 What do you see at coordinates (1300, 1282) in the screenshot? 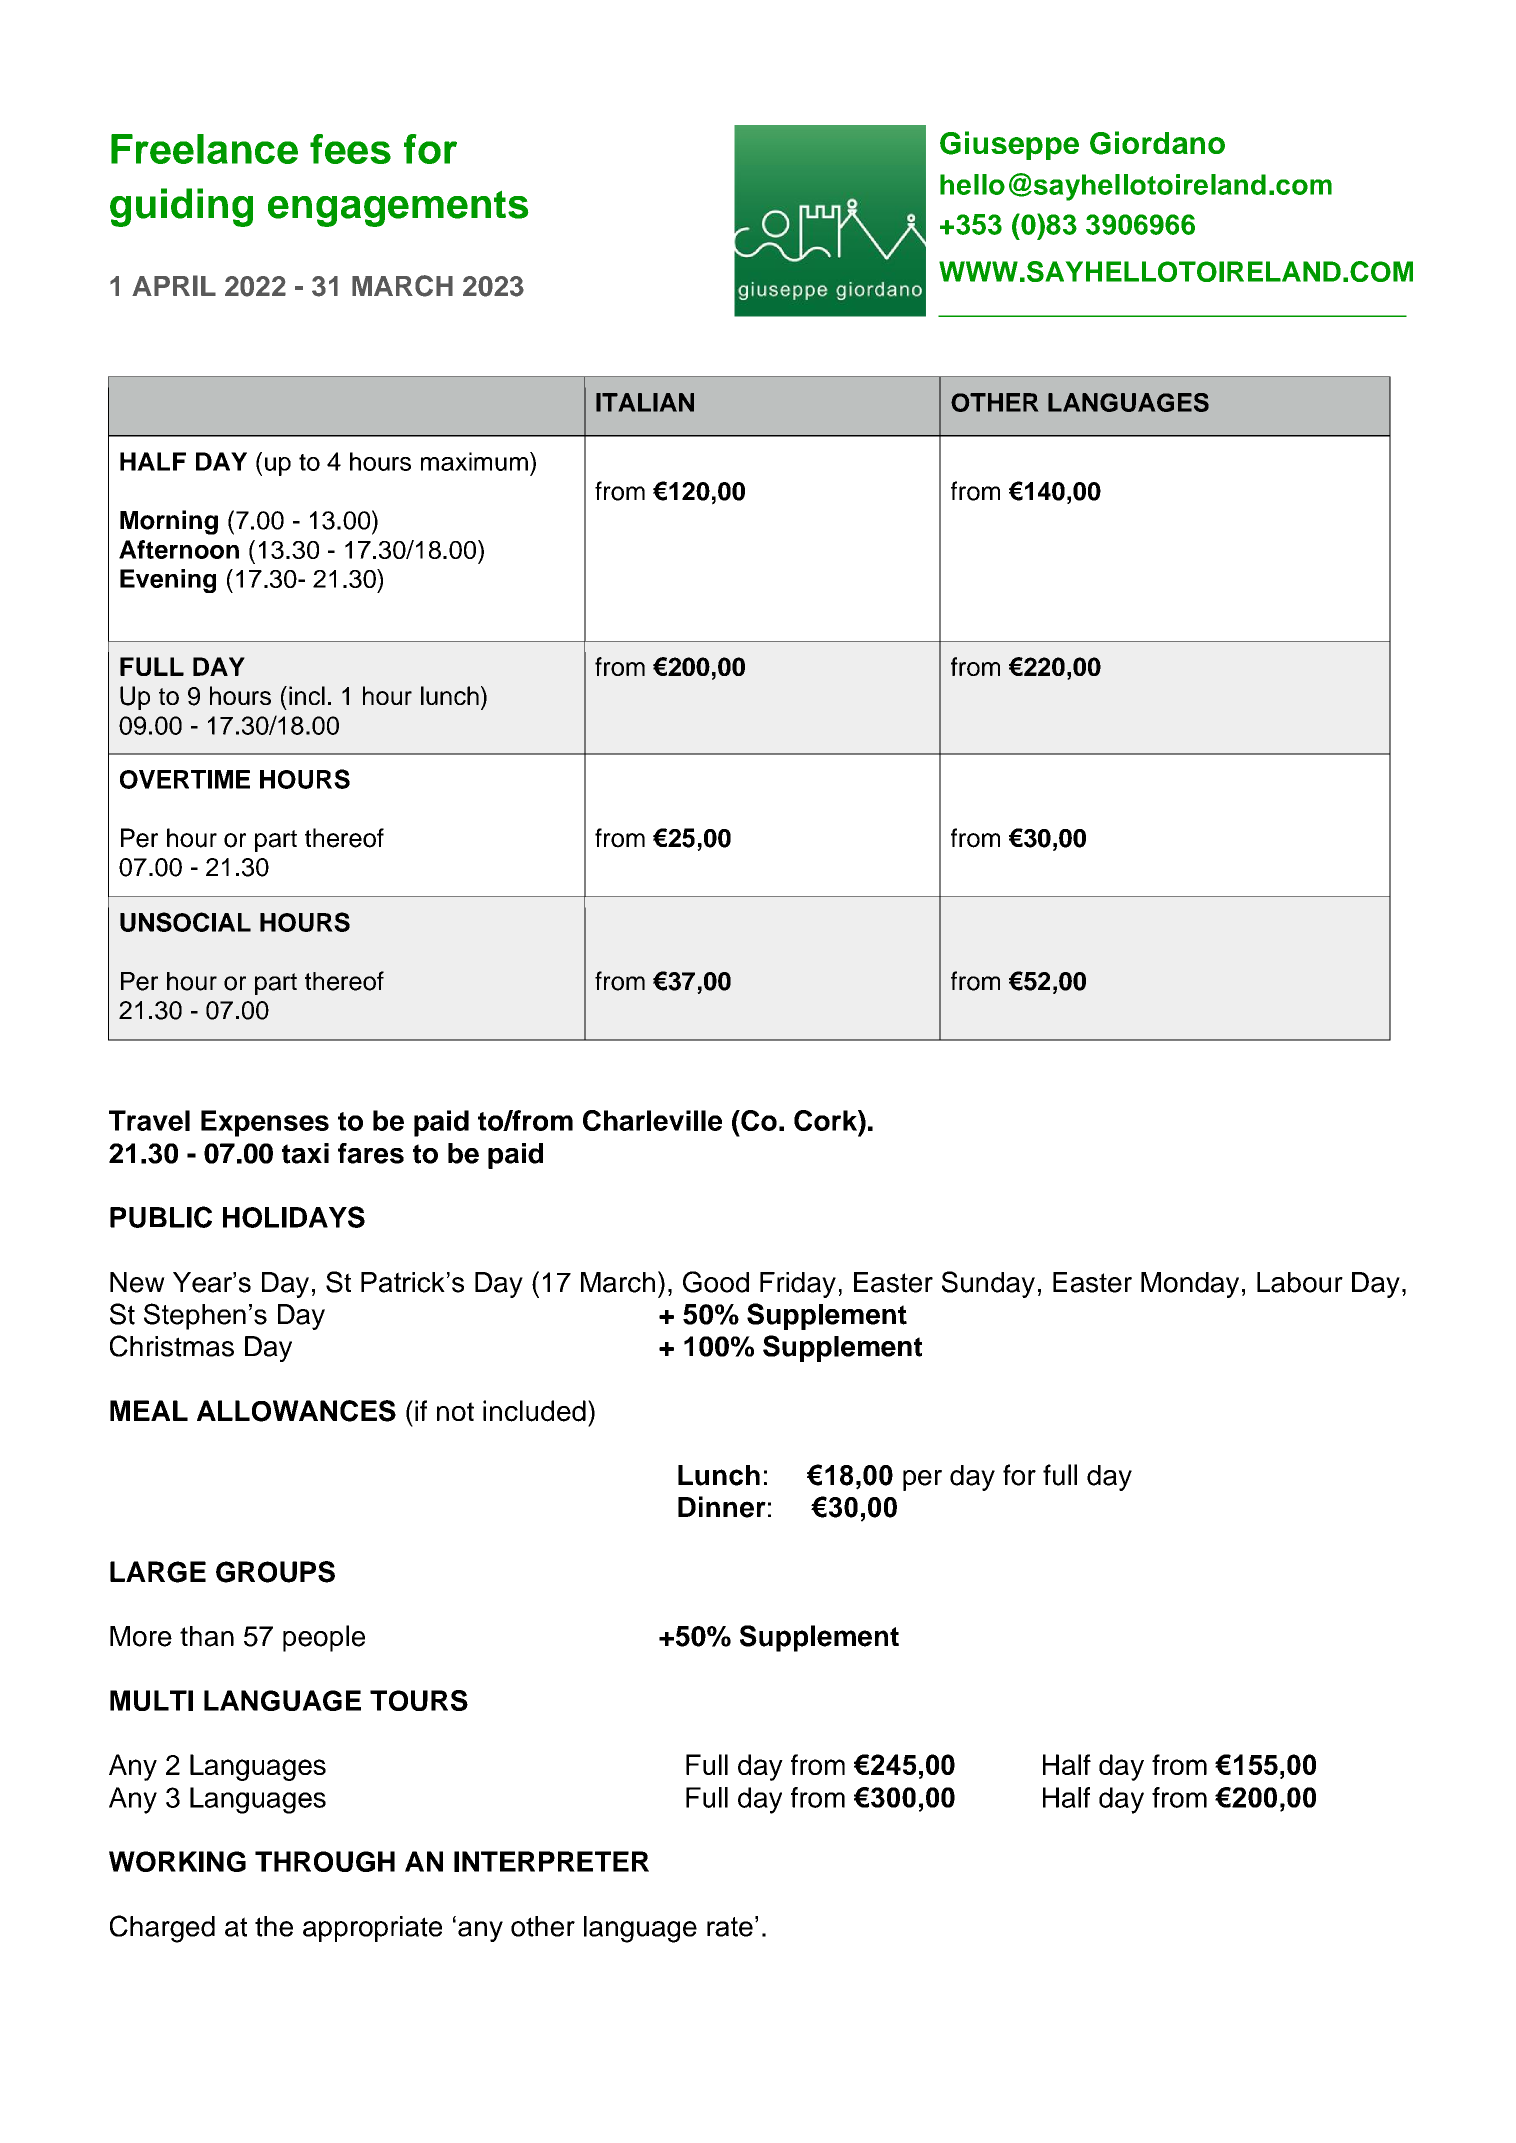
I see `Labour` at bounding box center [1300, 1282].
